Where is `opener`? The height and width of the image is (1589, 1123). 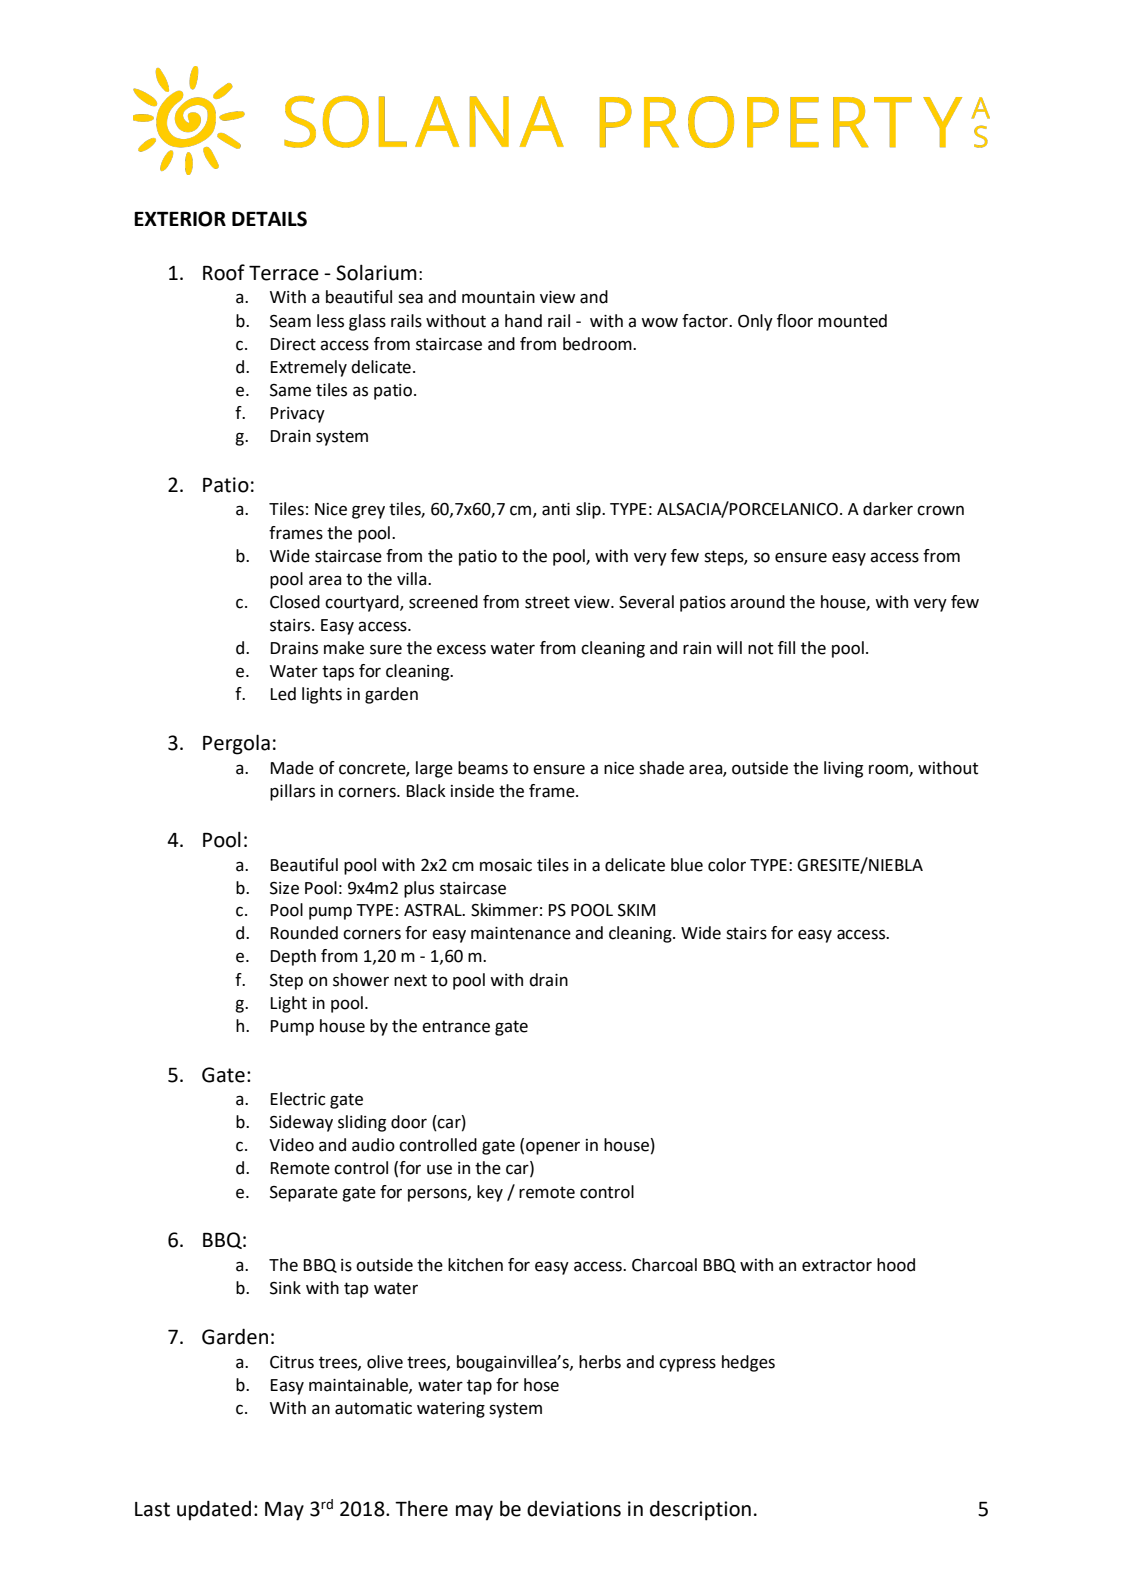
opener is located at coordinates (553, 1148).
